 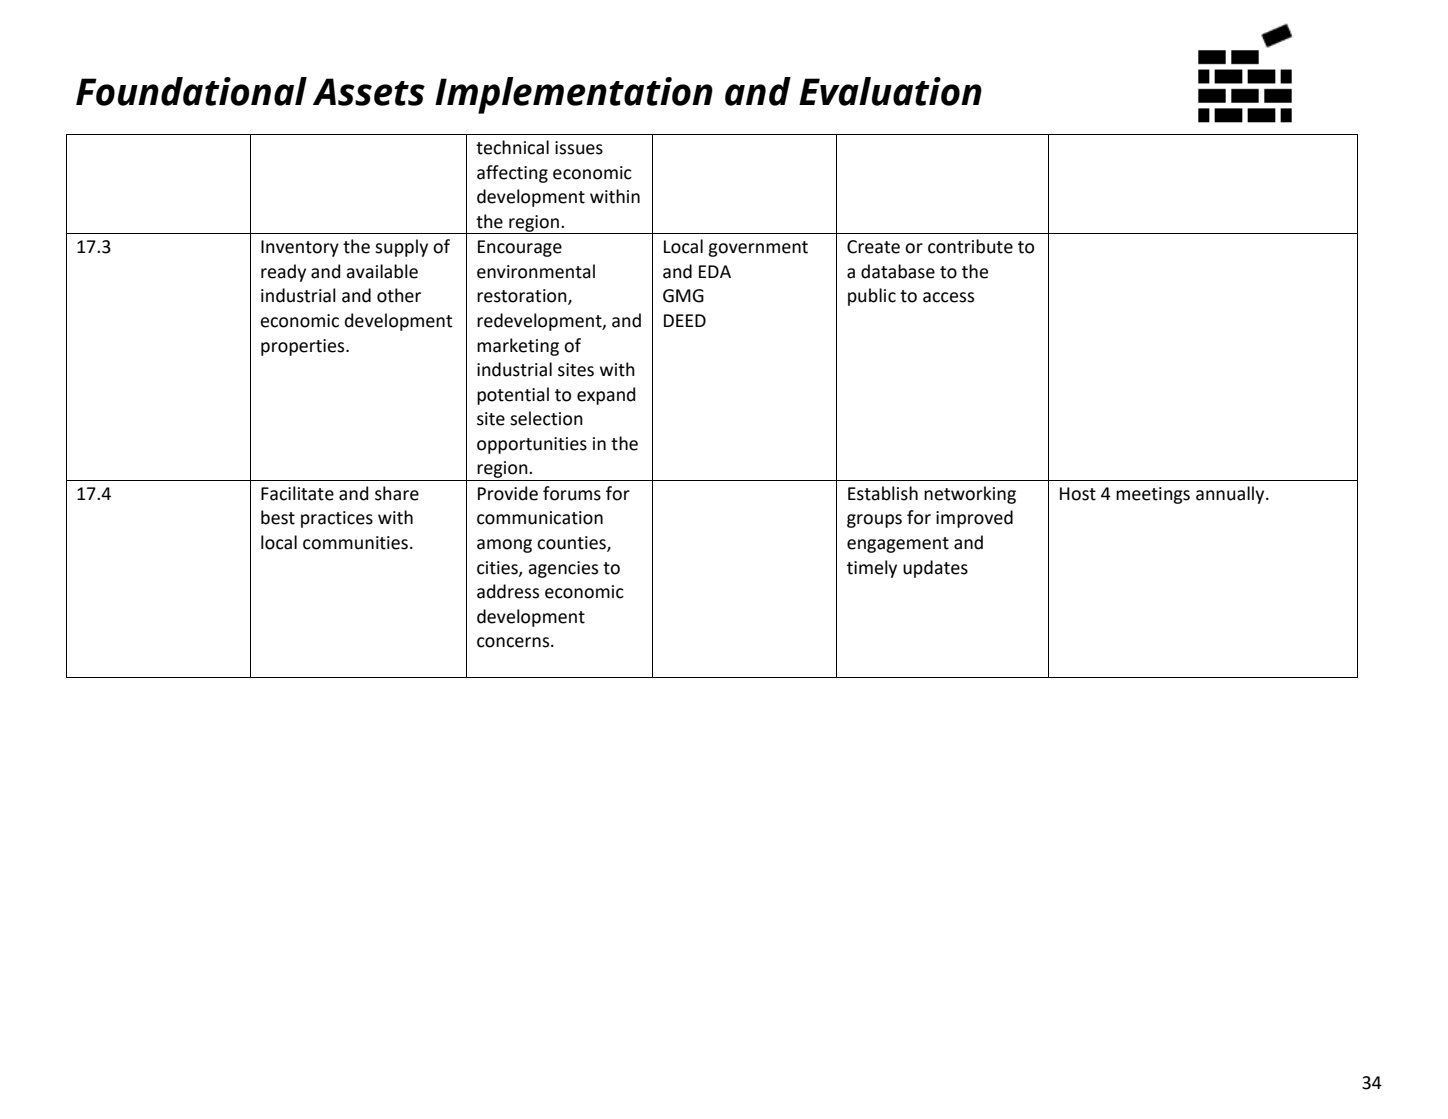 I want to click on Implementation, so click(x=574, y=95).
